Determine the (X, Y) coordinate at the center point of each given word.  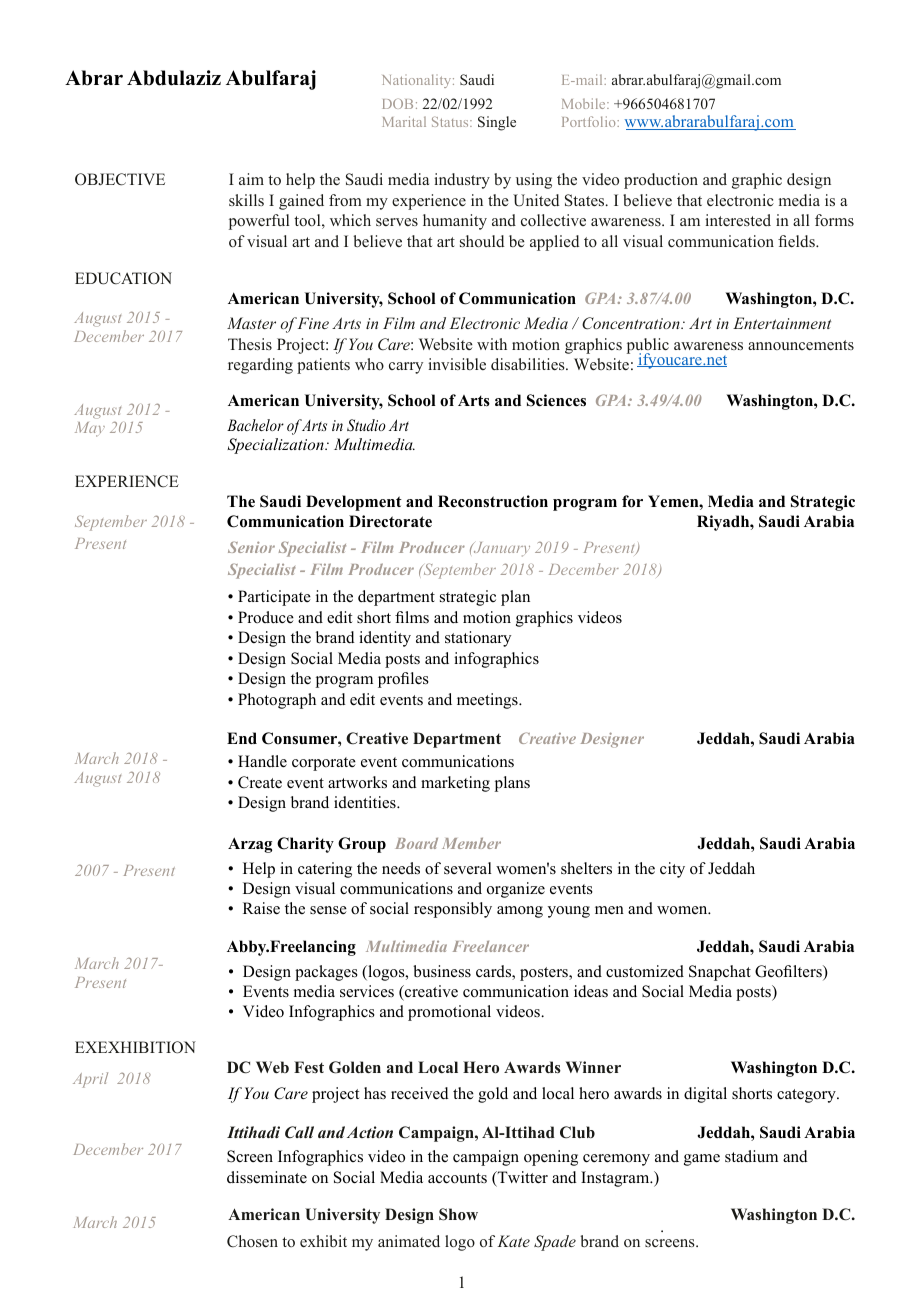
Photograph (277, 701)
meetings (488, 701)
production (661, 181)
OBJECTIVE (120, 179)
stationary (478, 639)
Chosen (252, 1241)
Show (458, 1214)
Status (451, 122)
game (702, 1160)
